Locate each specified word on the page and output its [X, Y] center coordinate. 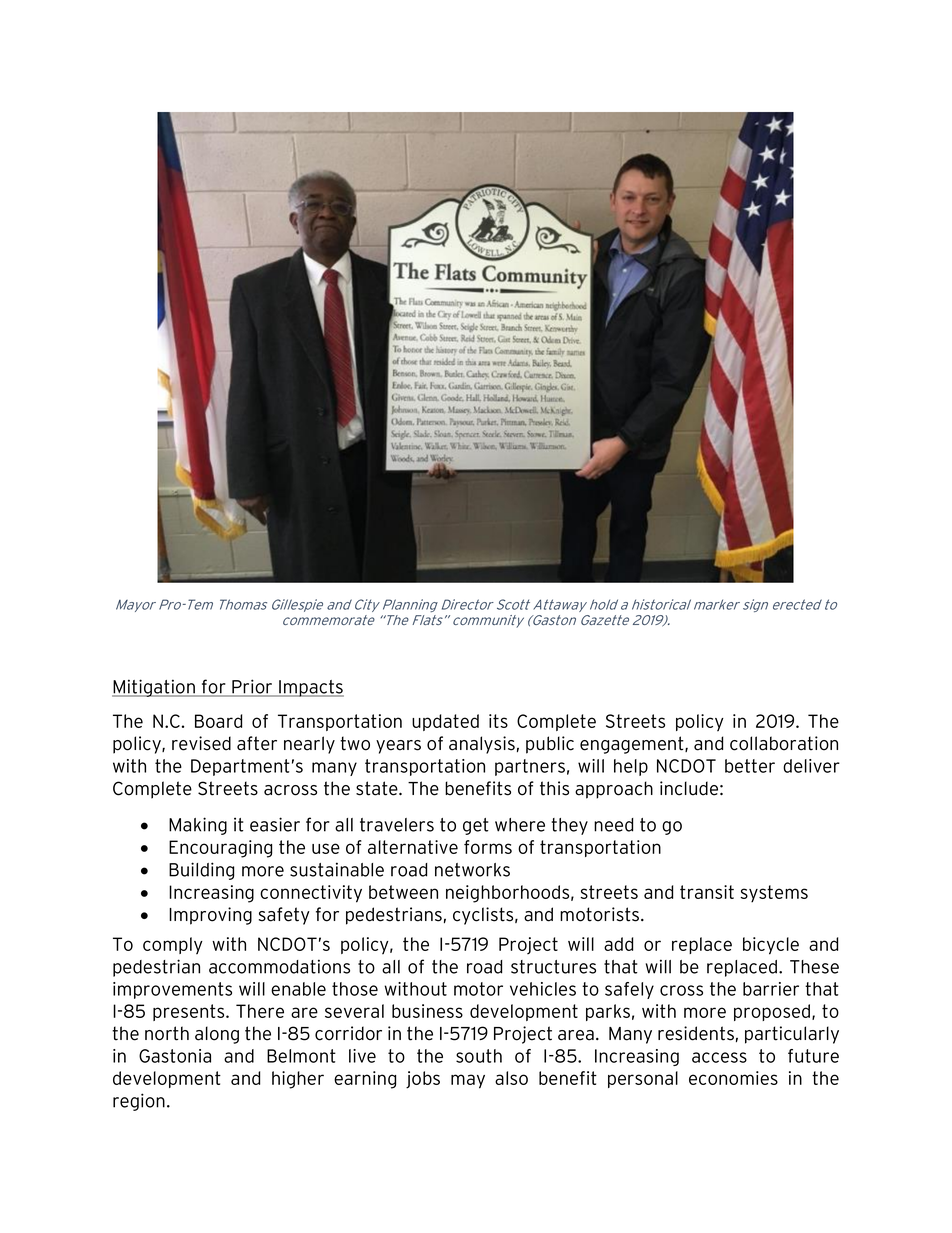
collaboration [784, 743]
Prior [252, 687]
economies [733, 1078]
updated [445, 722]
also [511, 1078]
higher [298, 1080]
